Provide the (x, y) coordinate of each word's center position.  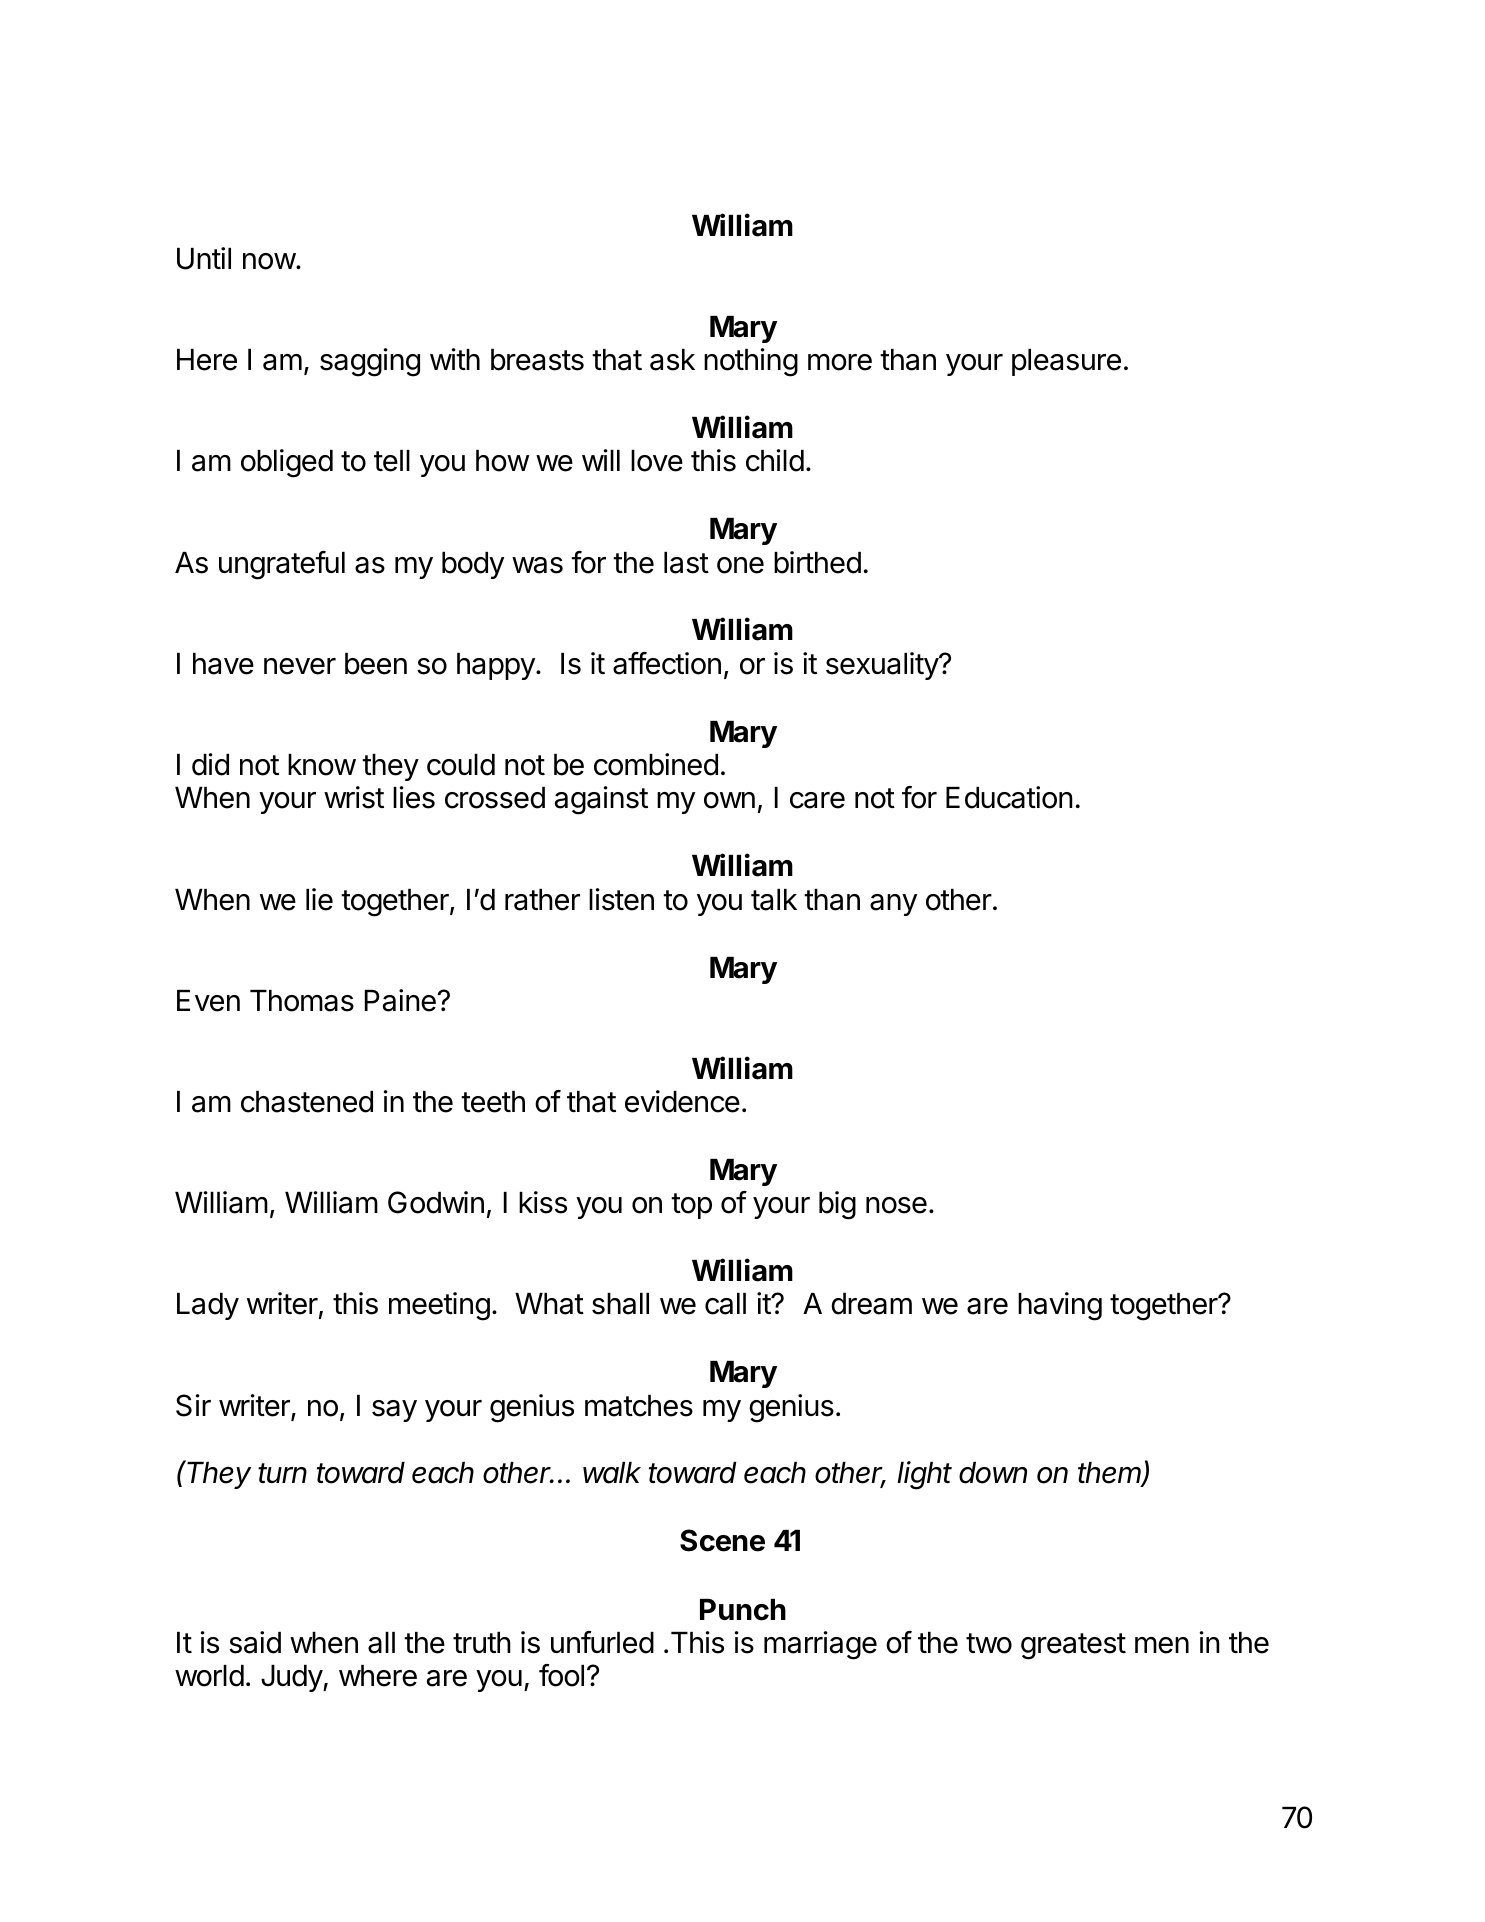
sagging (370, 362)
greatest (1073, 1646)
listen (621, 899)
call (725, 1304)
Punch (743, 1610)
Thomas (302, 1001)
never (300, 666)
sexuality (883, 666)
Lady (208, 1306)
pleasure (1066, 362)
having (1060, 1306)
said (255, 1642)
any (893, 905)
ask (672, 360)
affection (667, 663)
